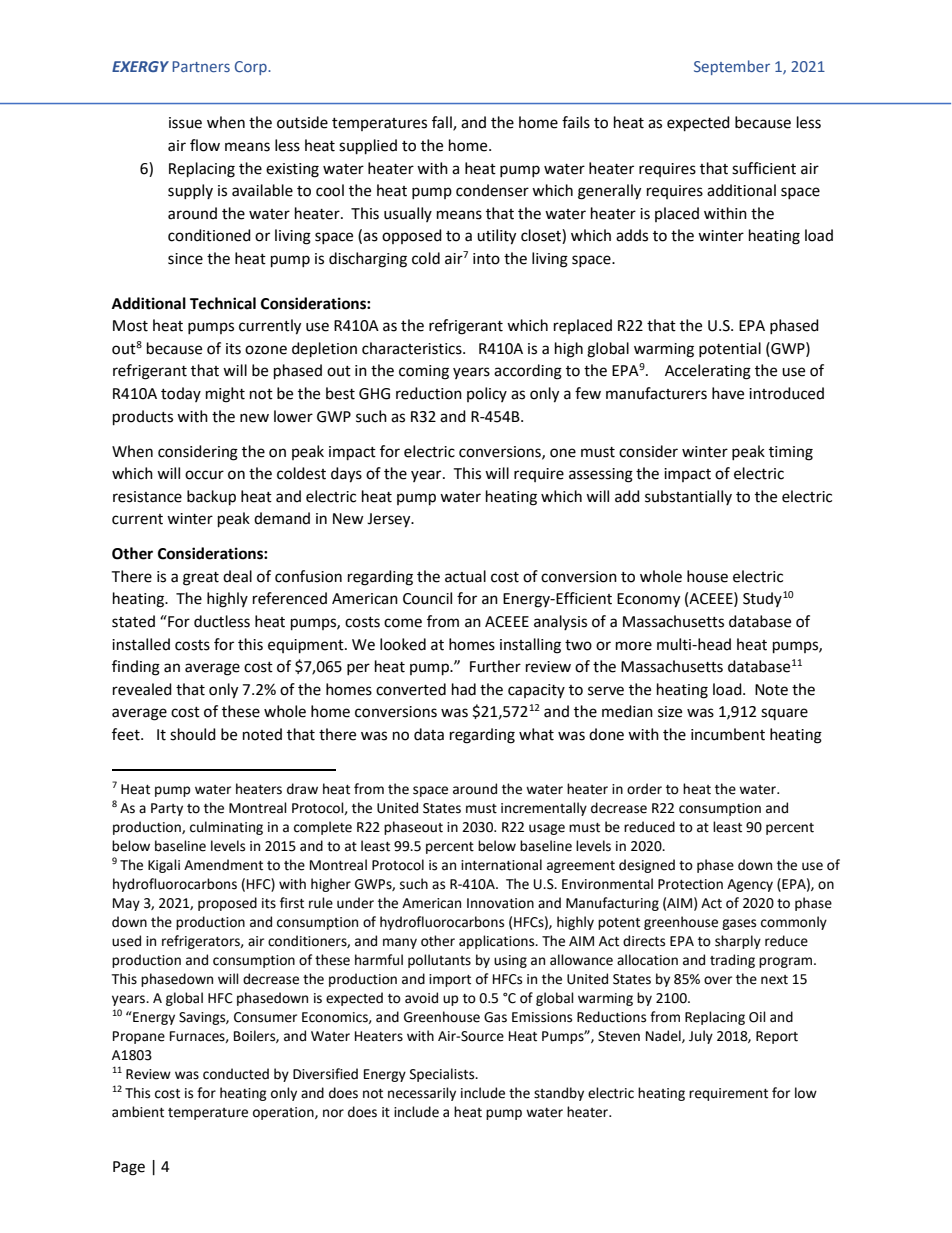  What do you see at coordinates (201, 579) in the page?
I see `great` at bounding box center [201, 579].
